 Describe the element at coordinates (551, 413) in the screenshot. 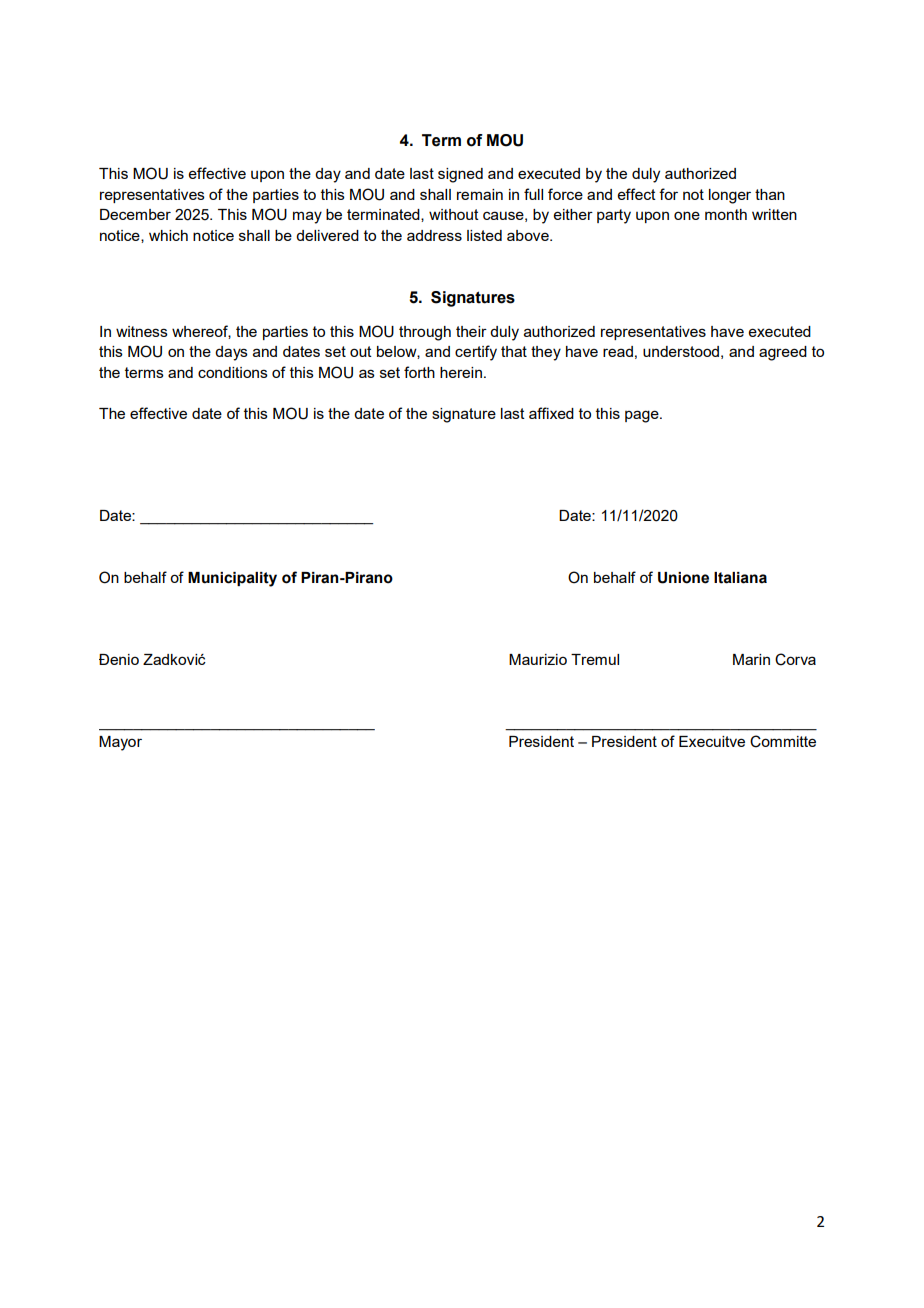

I see `affixed` at that location.
